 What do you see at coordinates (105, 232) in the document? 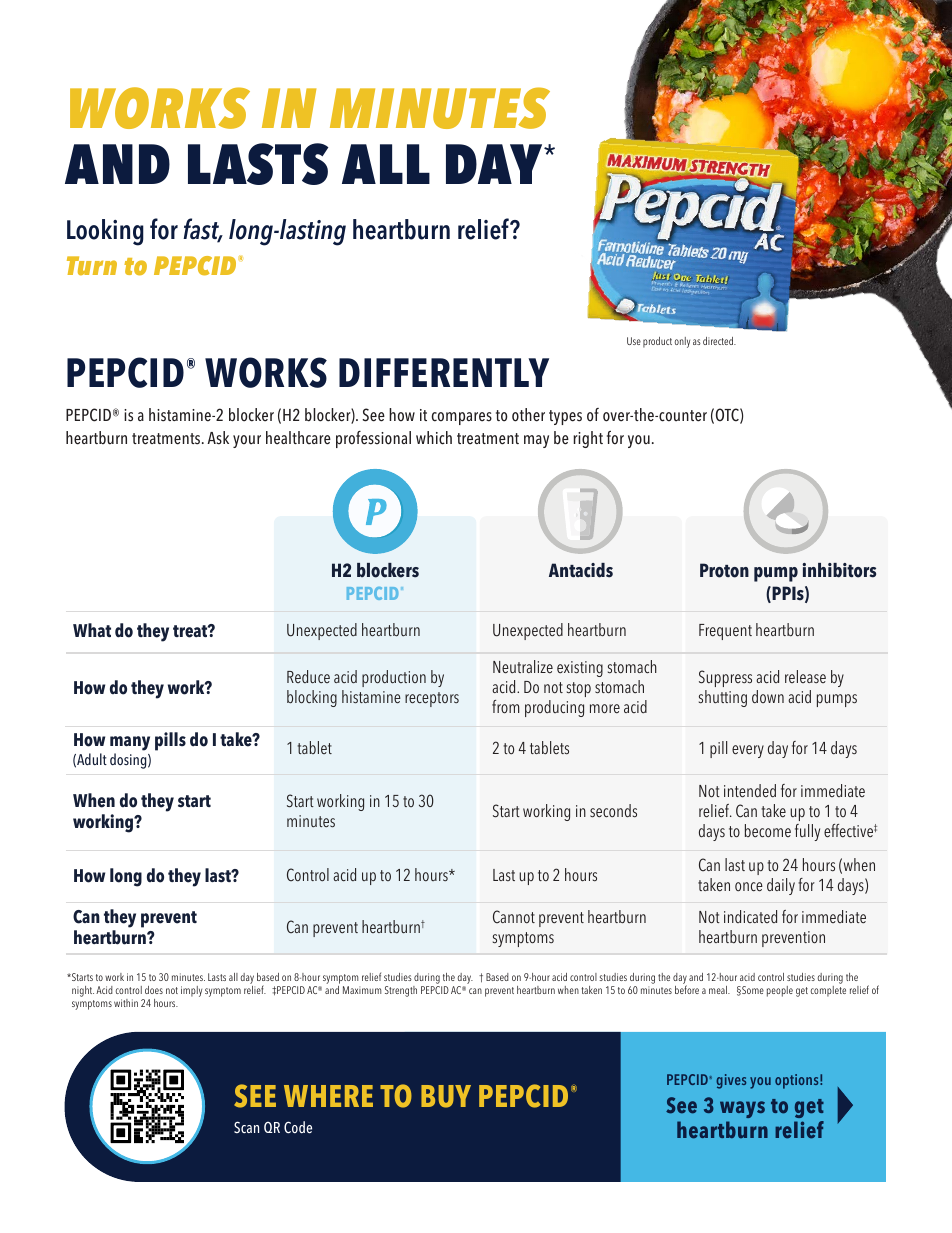
I see `Looking` at bounding box center [105, 232].
